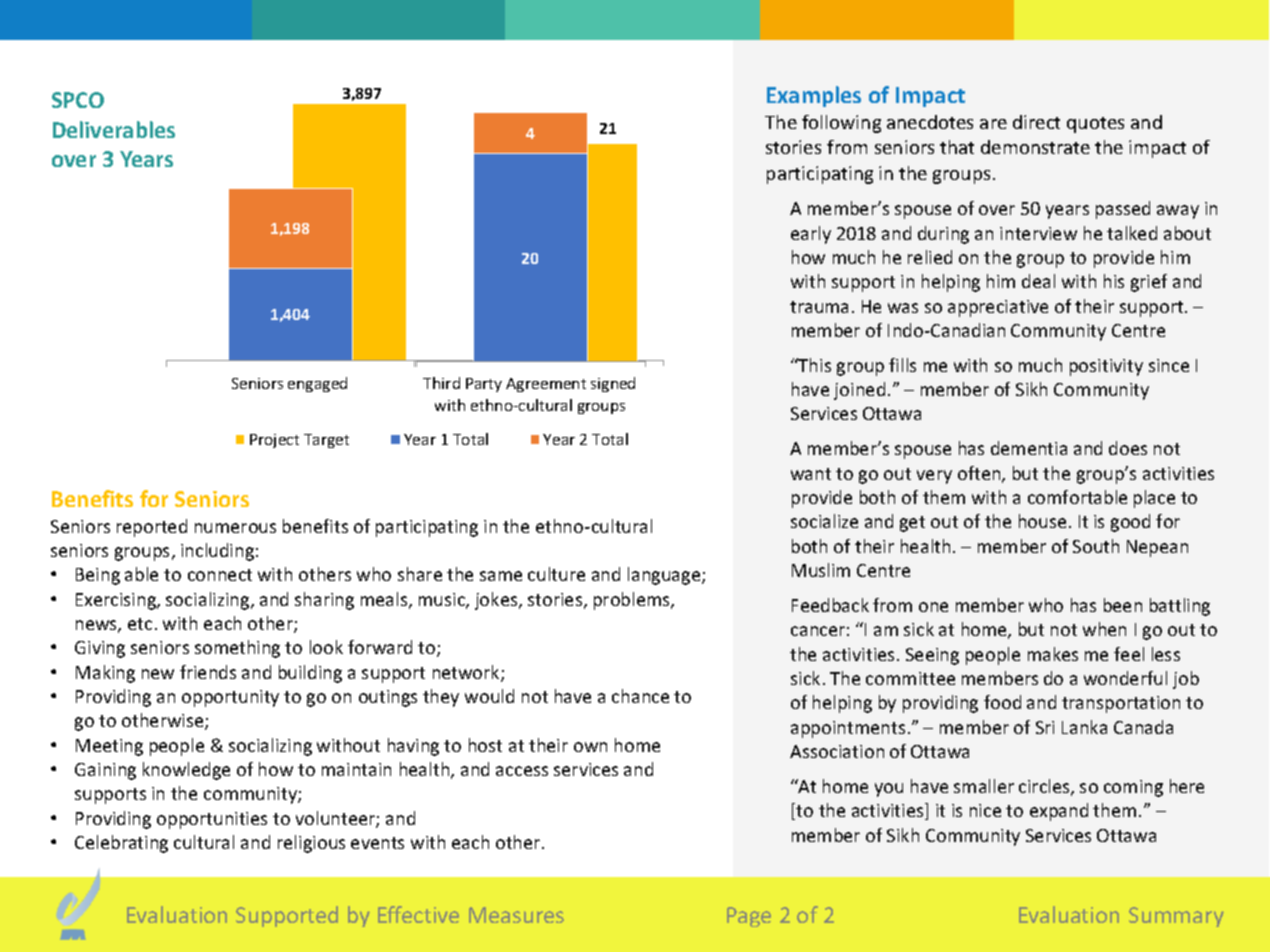  I want to click on opportunity, so click(230, 698).
